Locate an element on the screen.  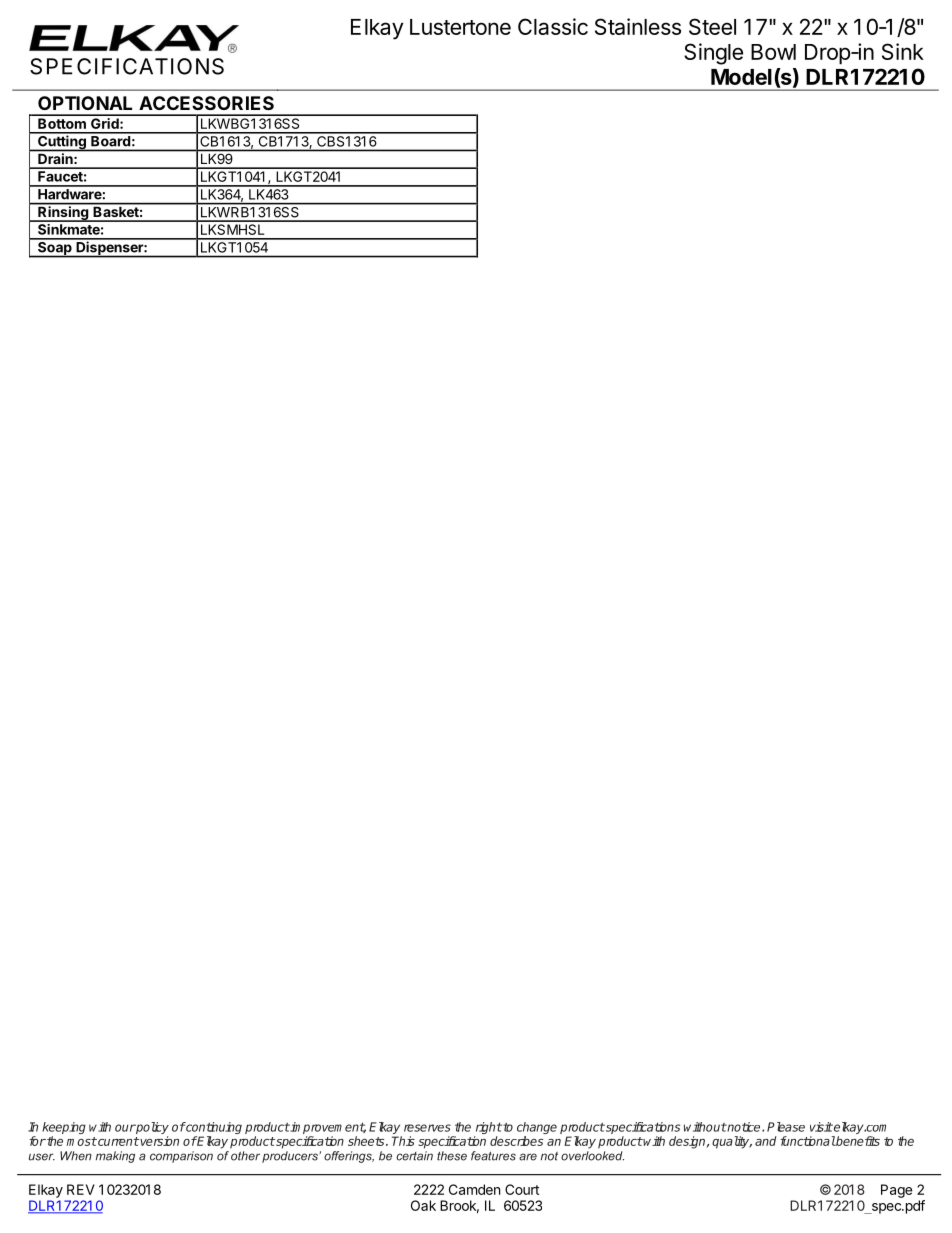
functional is located at coordinates (808, 1141).
